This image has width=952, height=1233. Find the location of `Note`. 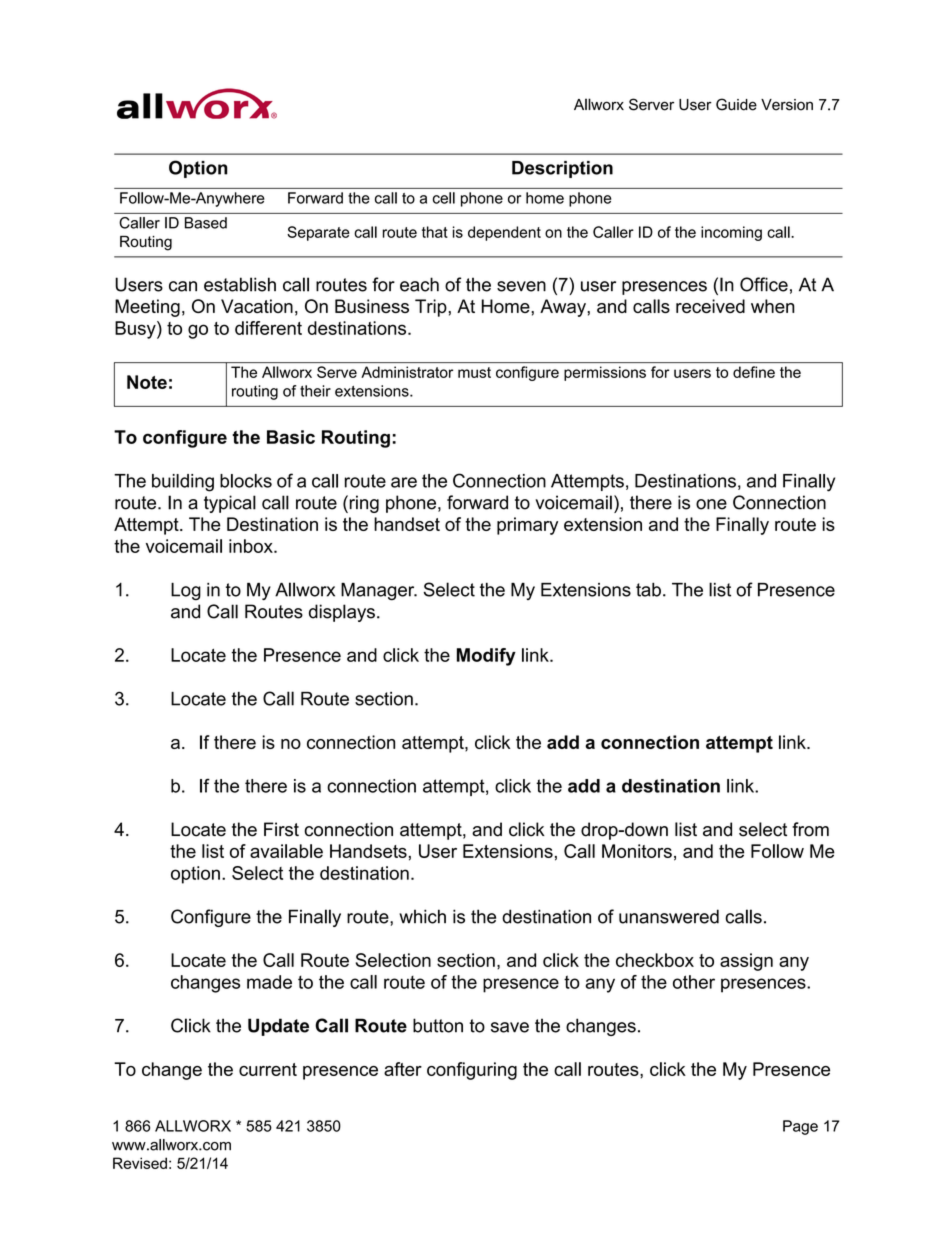

Note is located at coordinates (147, 382).
